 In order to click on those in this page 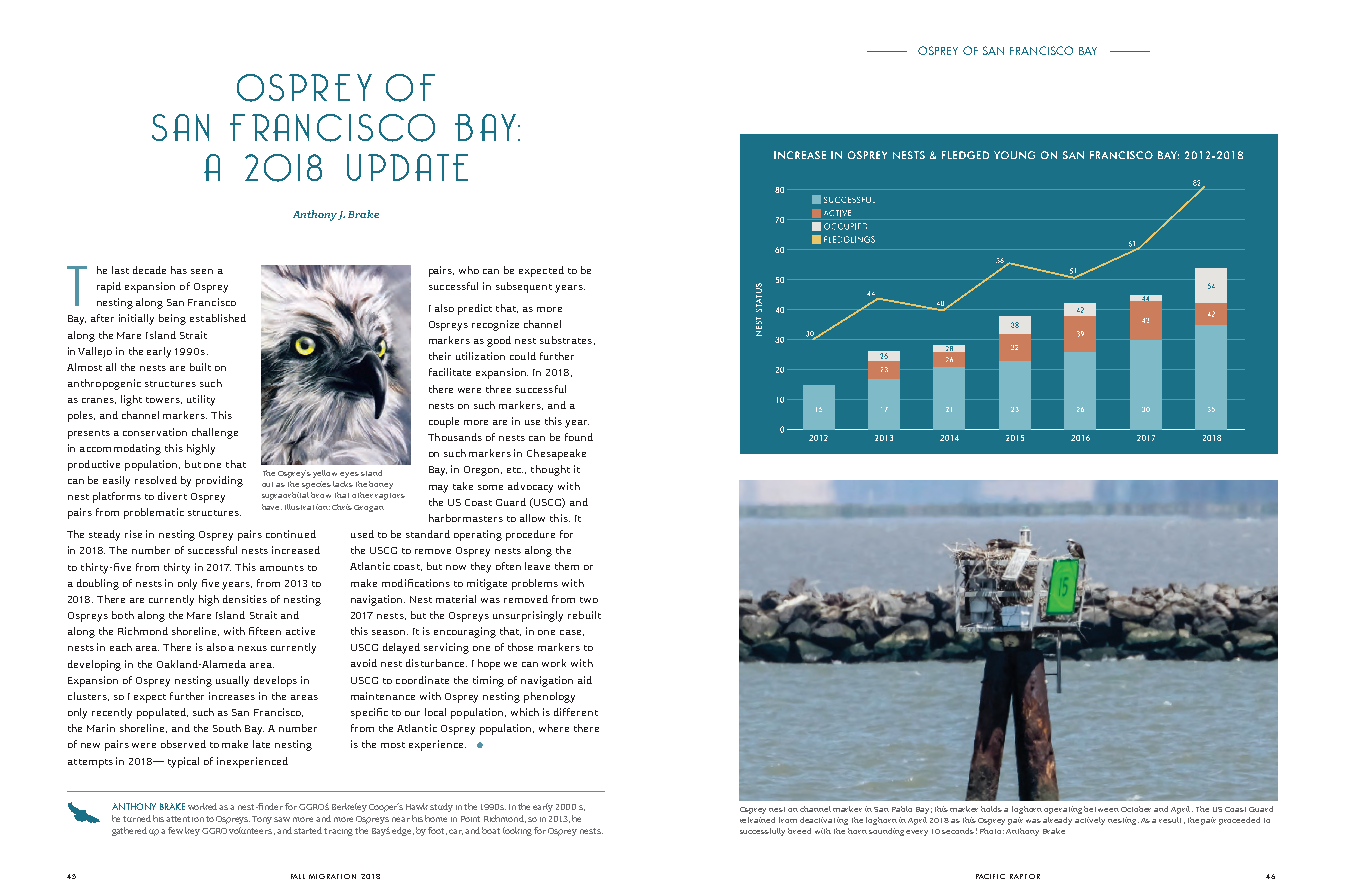, I will do `click(520, 647)`.
